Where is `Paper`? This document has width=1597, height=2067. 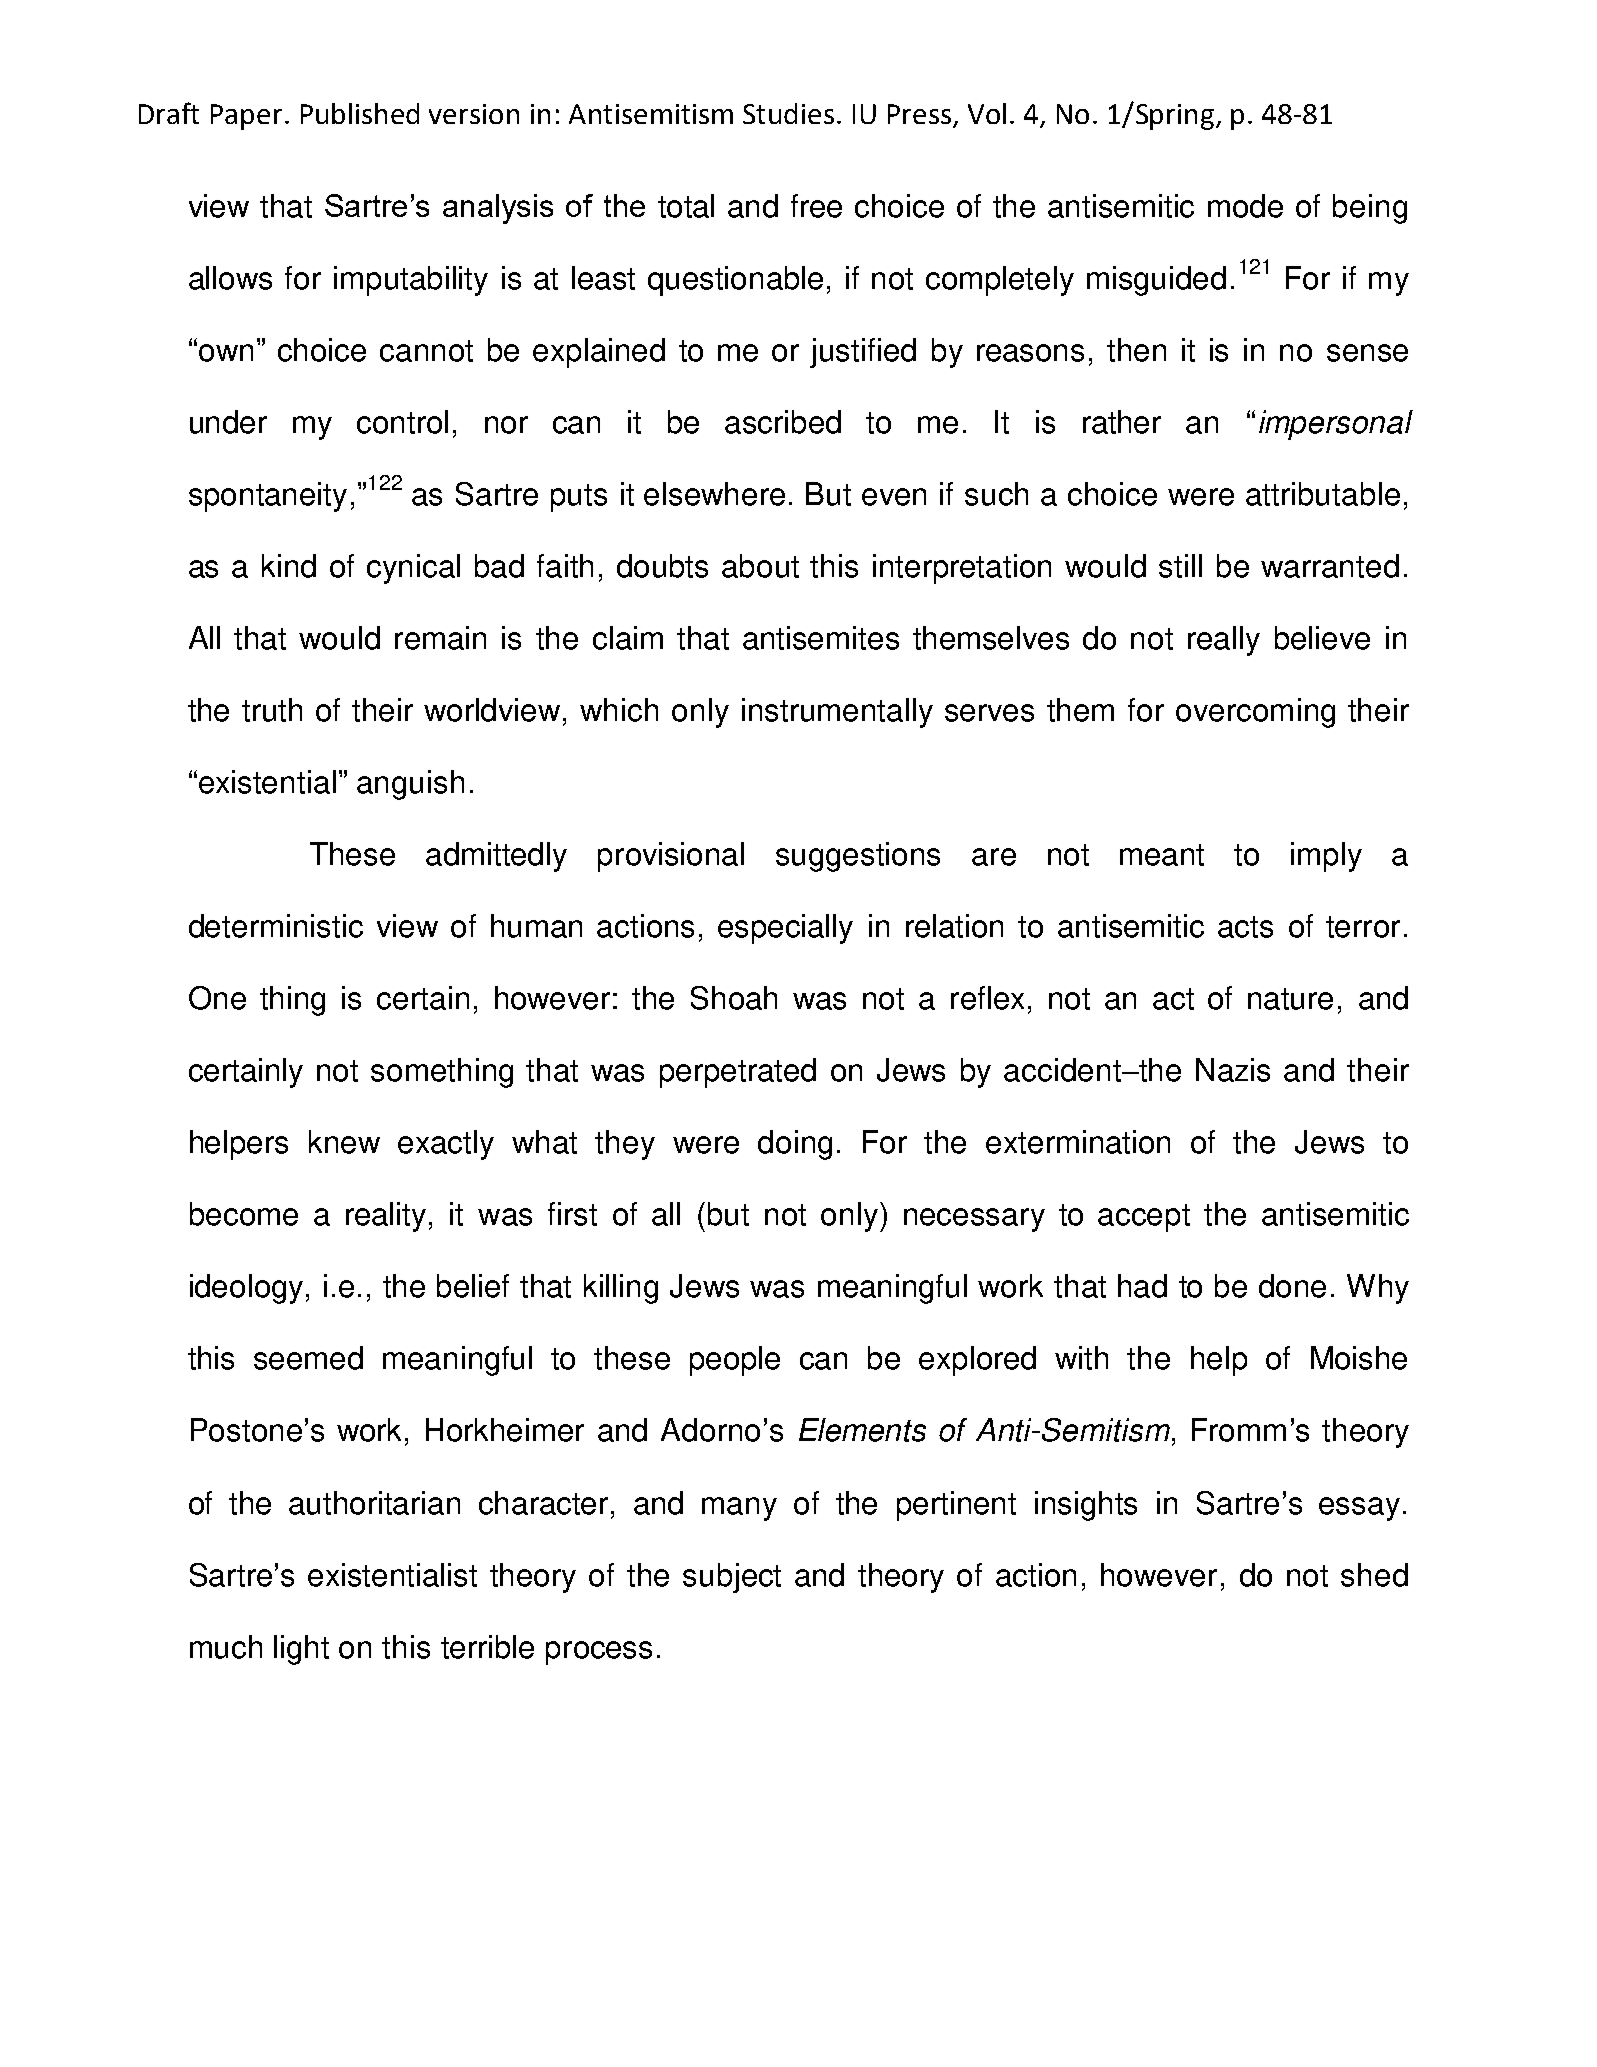 Paper is located at coordinates (246, 117).
